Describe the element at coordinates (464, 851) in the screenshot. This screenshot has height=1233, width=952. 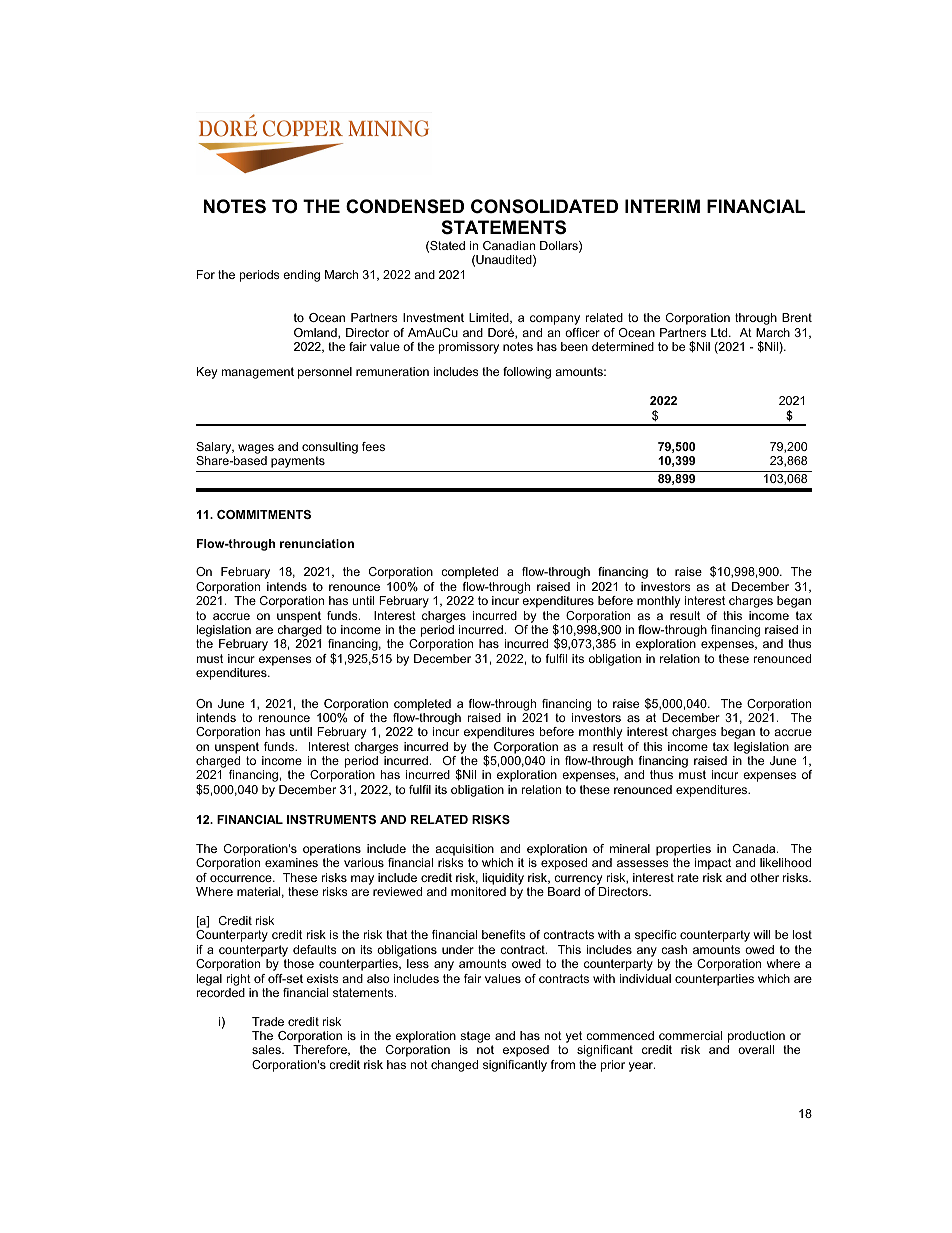
I see `acquisition` at that location.
